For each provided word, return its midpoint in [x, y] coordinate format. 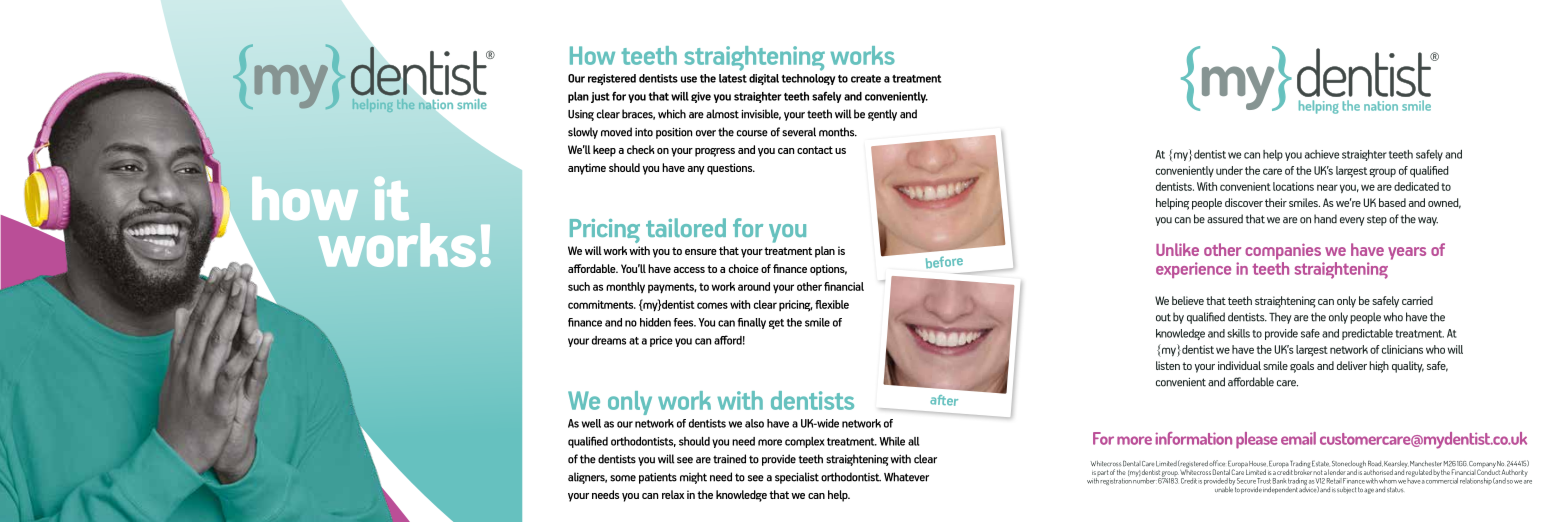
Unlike [1177, 249]
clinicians [1402, 349]
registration [1116, 481]
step [1377, 220]
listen [1168, 365]
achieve [1322, 154]
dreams [609, 340]
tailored [686, 227]
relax [673, 494]
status [1395, 489]
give [701, 97]
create [866, 79]
